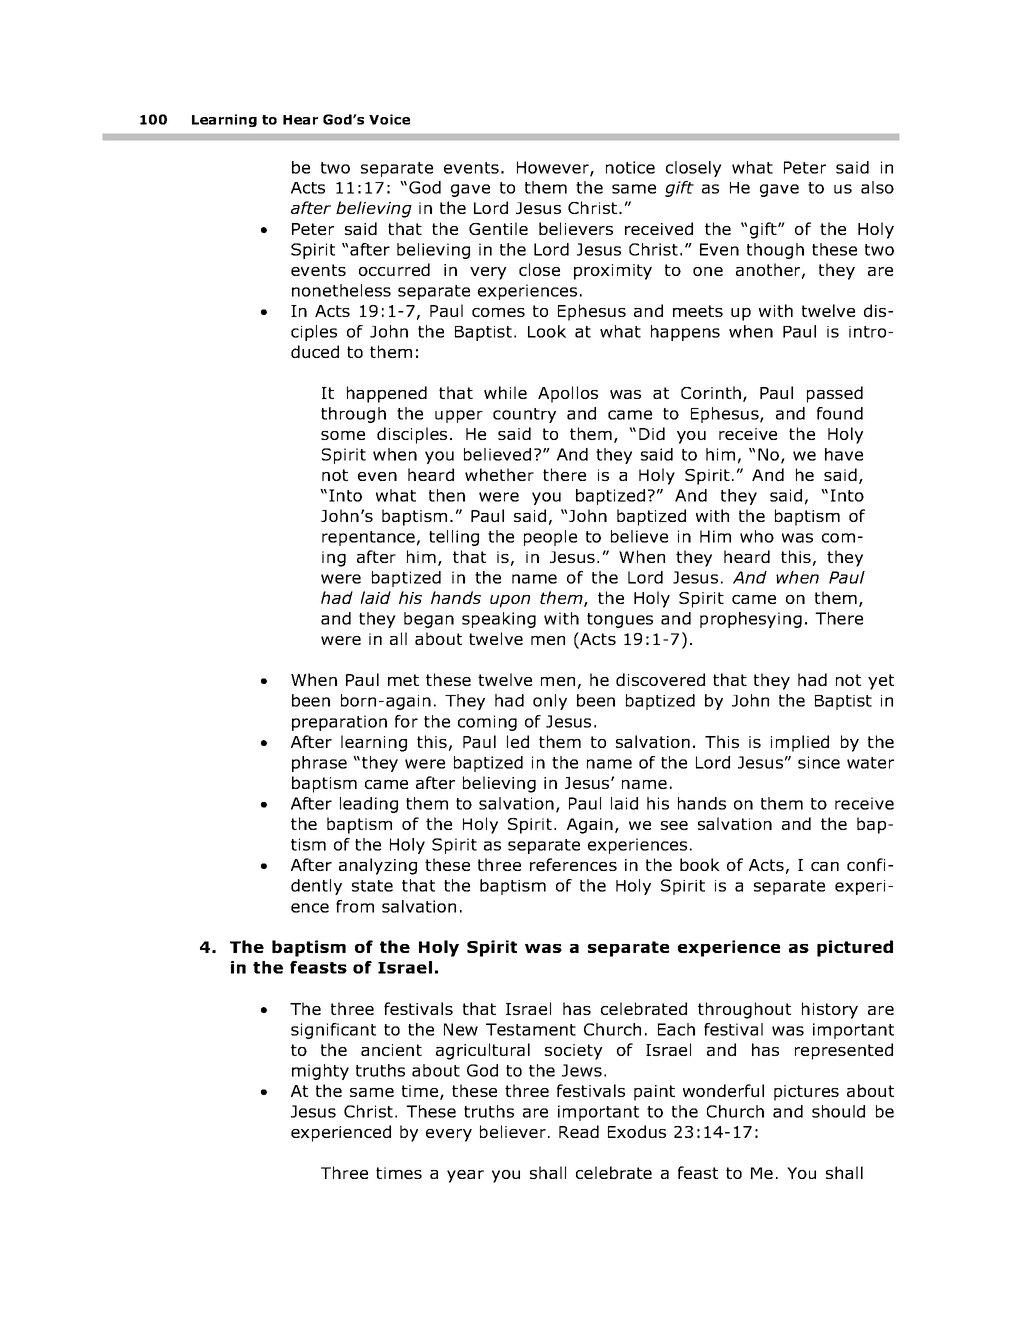 The width and height of the page is (1033, 1336). What do you see at coordinates (620, 620) in the page?
I see `tongues` at bounding box center [620, 620].
